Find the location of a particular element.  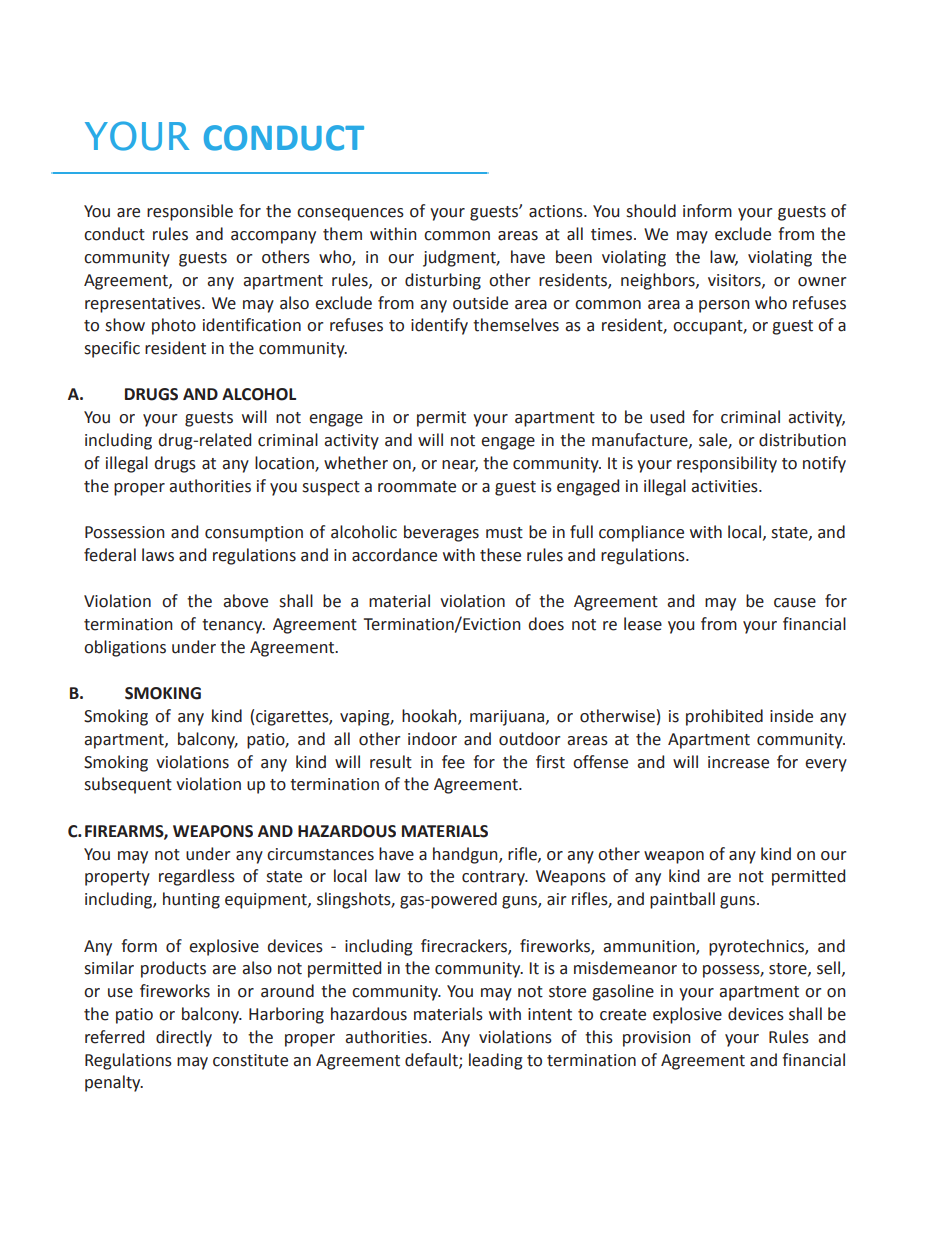

cause is located at coordinates (795, 603).
